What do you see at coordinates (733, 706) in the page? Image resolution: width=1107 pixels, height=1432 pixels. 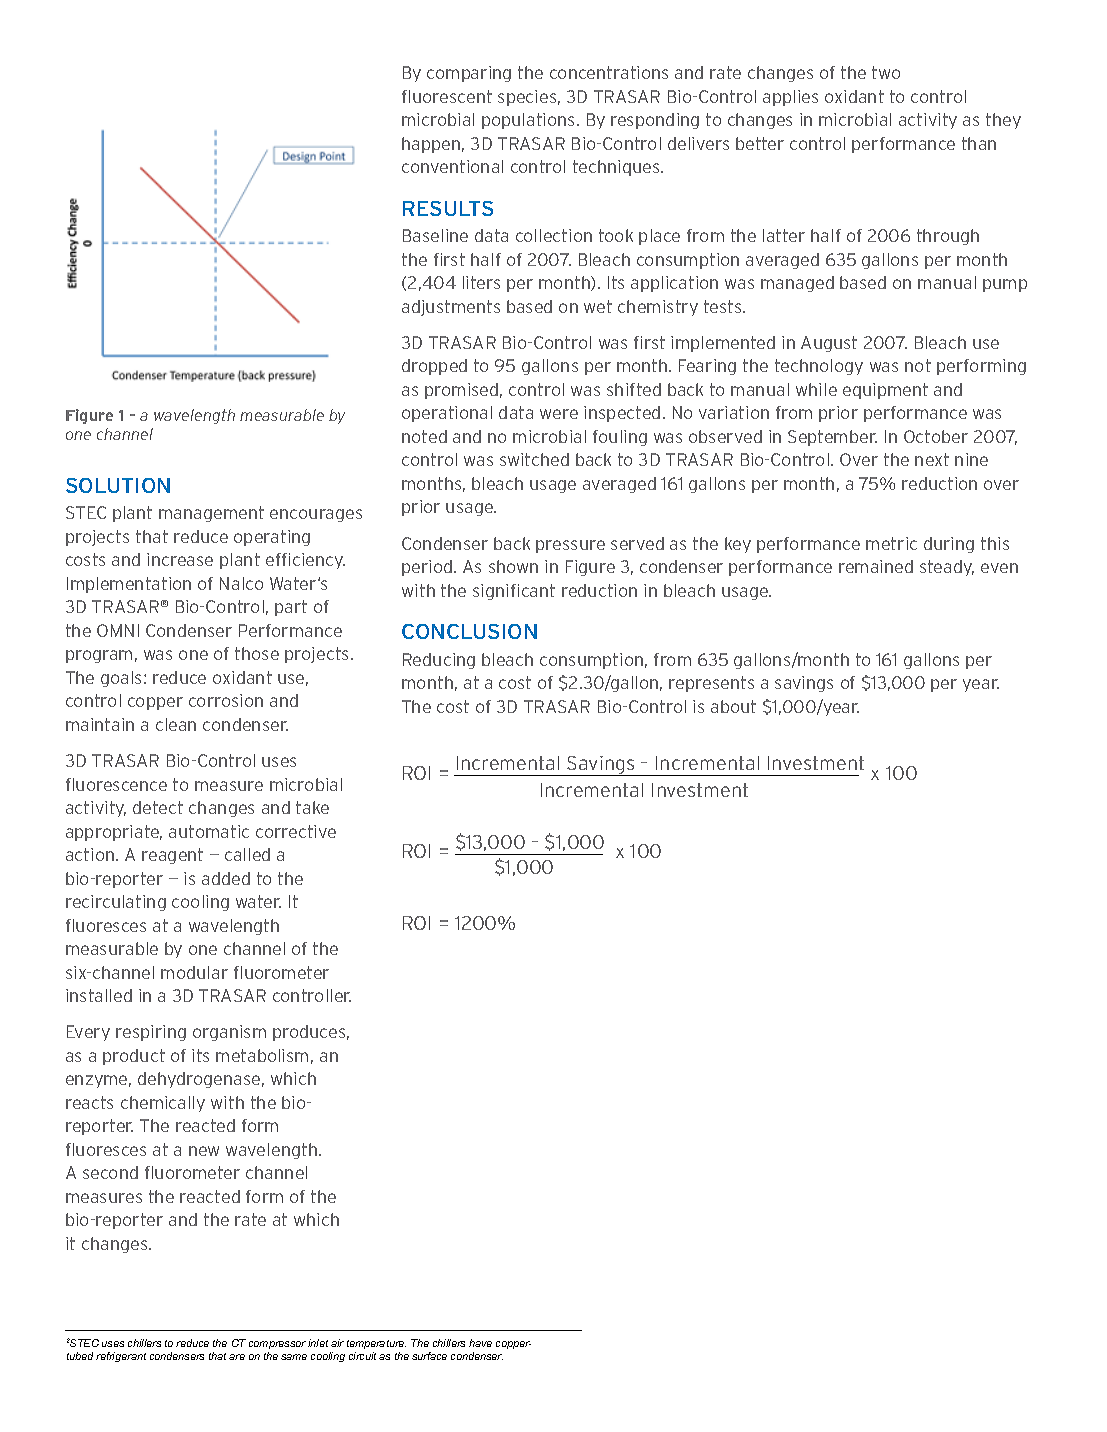 I see `about` at bounding box center [733, 706].
